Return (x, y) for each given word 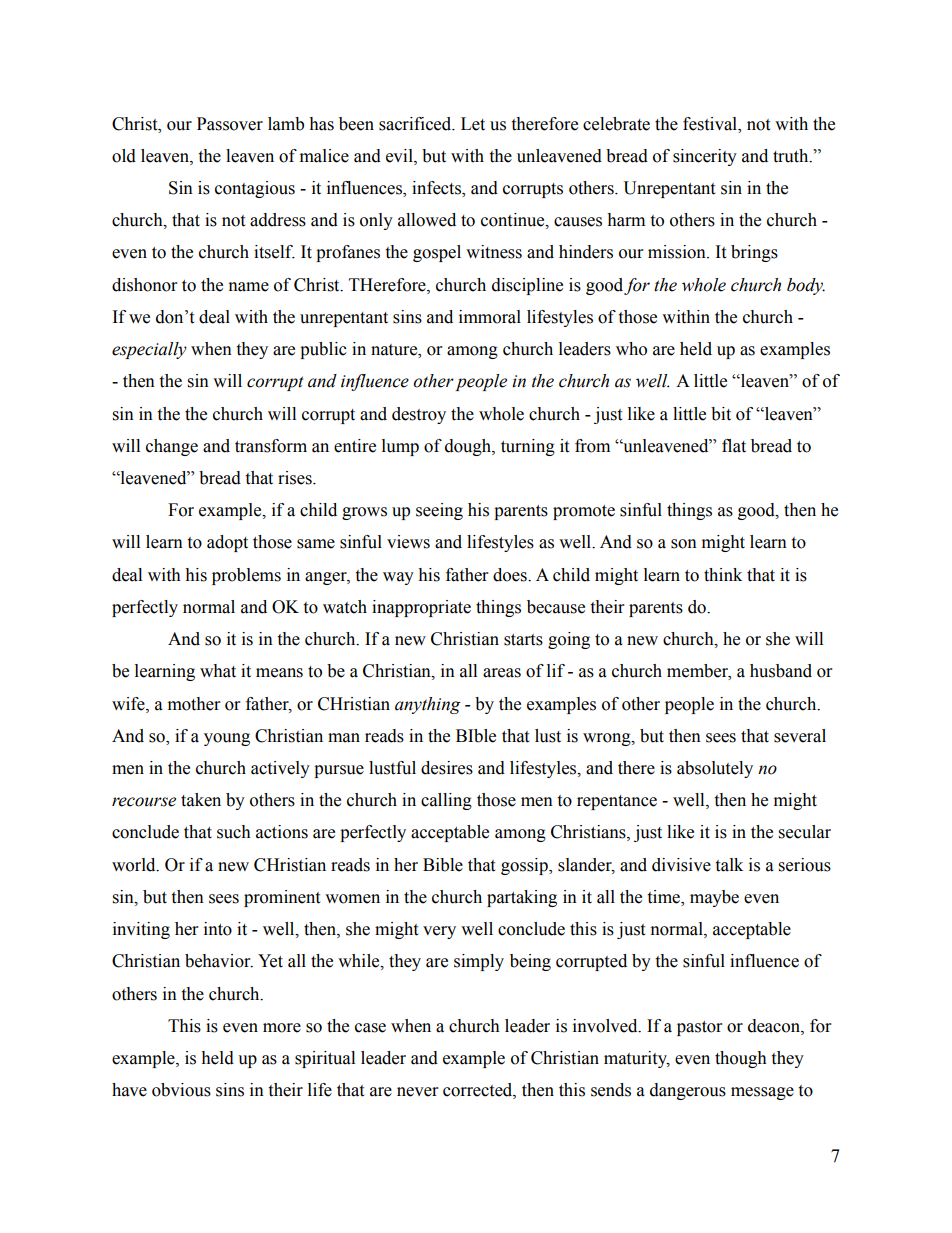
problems (246, 576)
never (417, 1092)
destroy (419, 415)
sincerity (705, 157)
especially (149, 350)
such (234, 832)
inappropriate (421, 608)
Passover (230, 124)
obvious (181, 1090)
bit (721, 414)
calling (446, 801)
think (723, 575)
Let (473, 124)
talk (729, 865)
